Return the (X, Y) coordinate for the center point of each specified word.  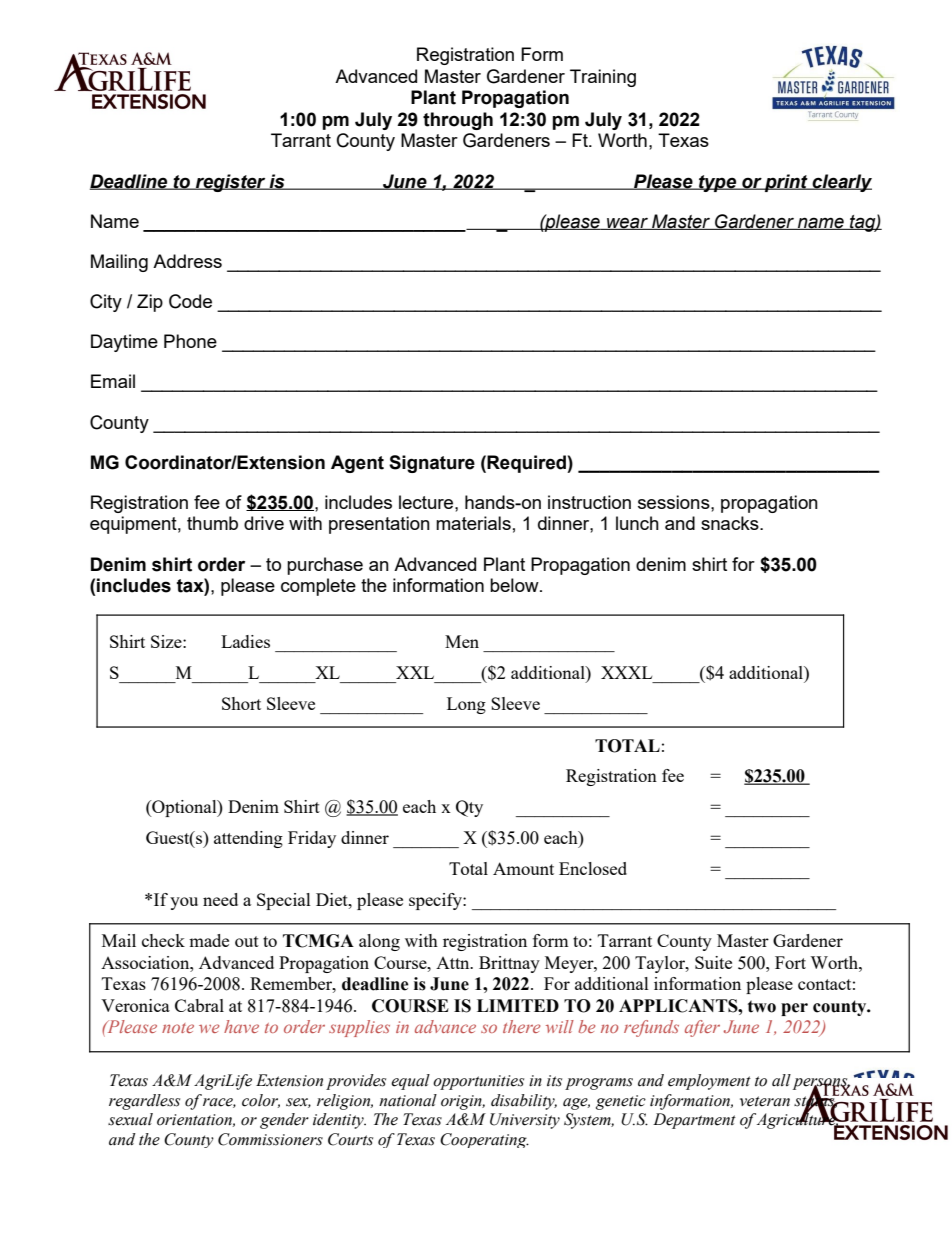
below (515, 585)
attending (248, 839)
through (458, 121)
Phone (190, 341)
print (786, 183)
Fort (790, 962)
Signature (432, 464)
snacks (731, 523)
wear (627, 223)
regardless (144, 1102)
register (231, 183)
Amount (523, 868)
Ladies (245, 641)
